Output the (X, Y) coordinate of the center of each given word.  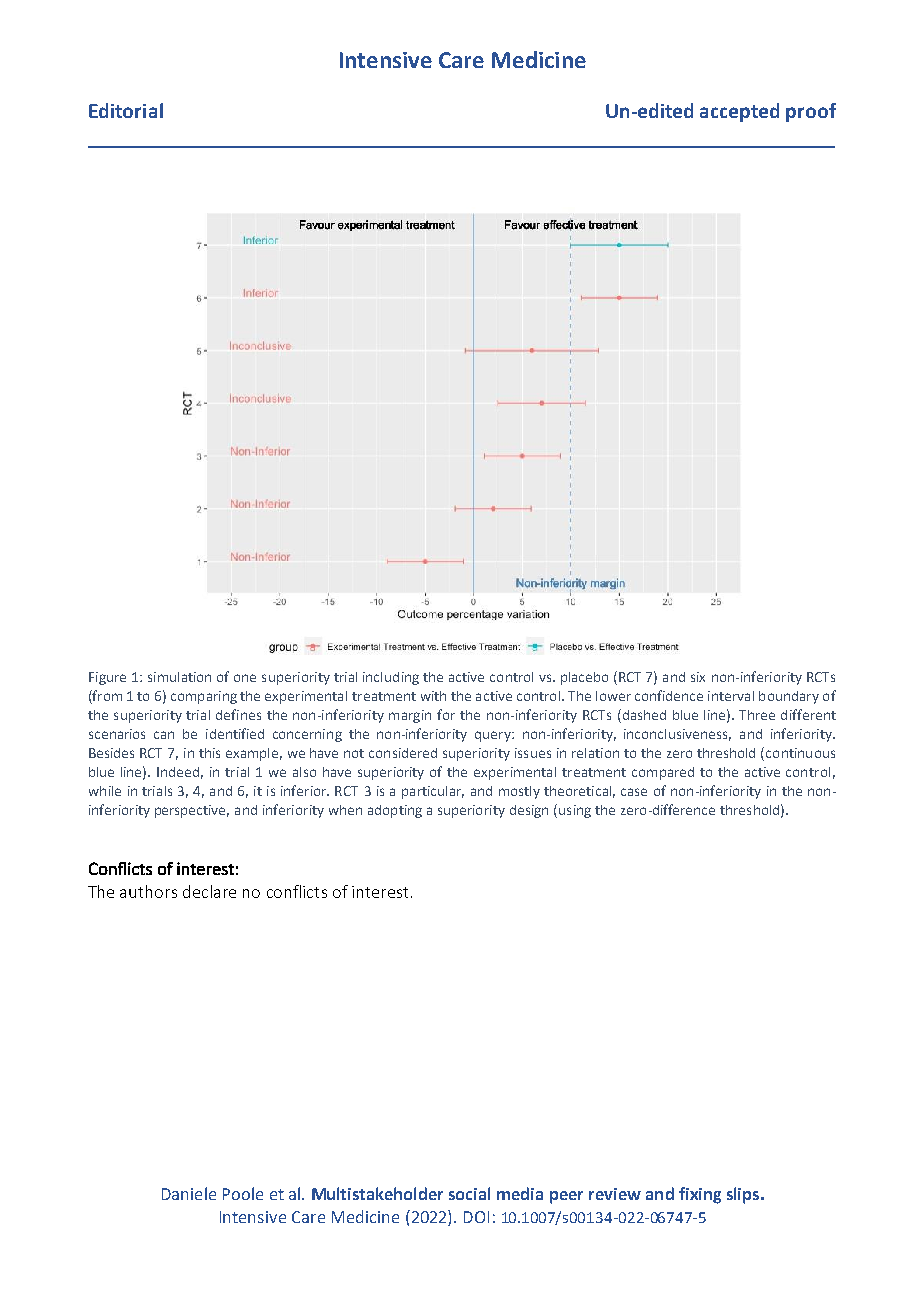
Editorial (126, 110)
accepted (739, 112)
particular (433, 792)
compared (663, 773)
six (698, 677)
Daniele (189, 1193)
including (391, 678)
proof (811, 112)
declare (209, 891)
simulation (179, 677)
